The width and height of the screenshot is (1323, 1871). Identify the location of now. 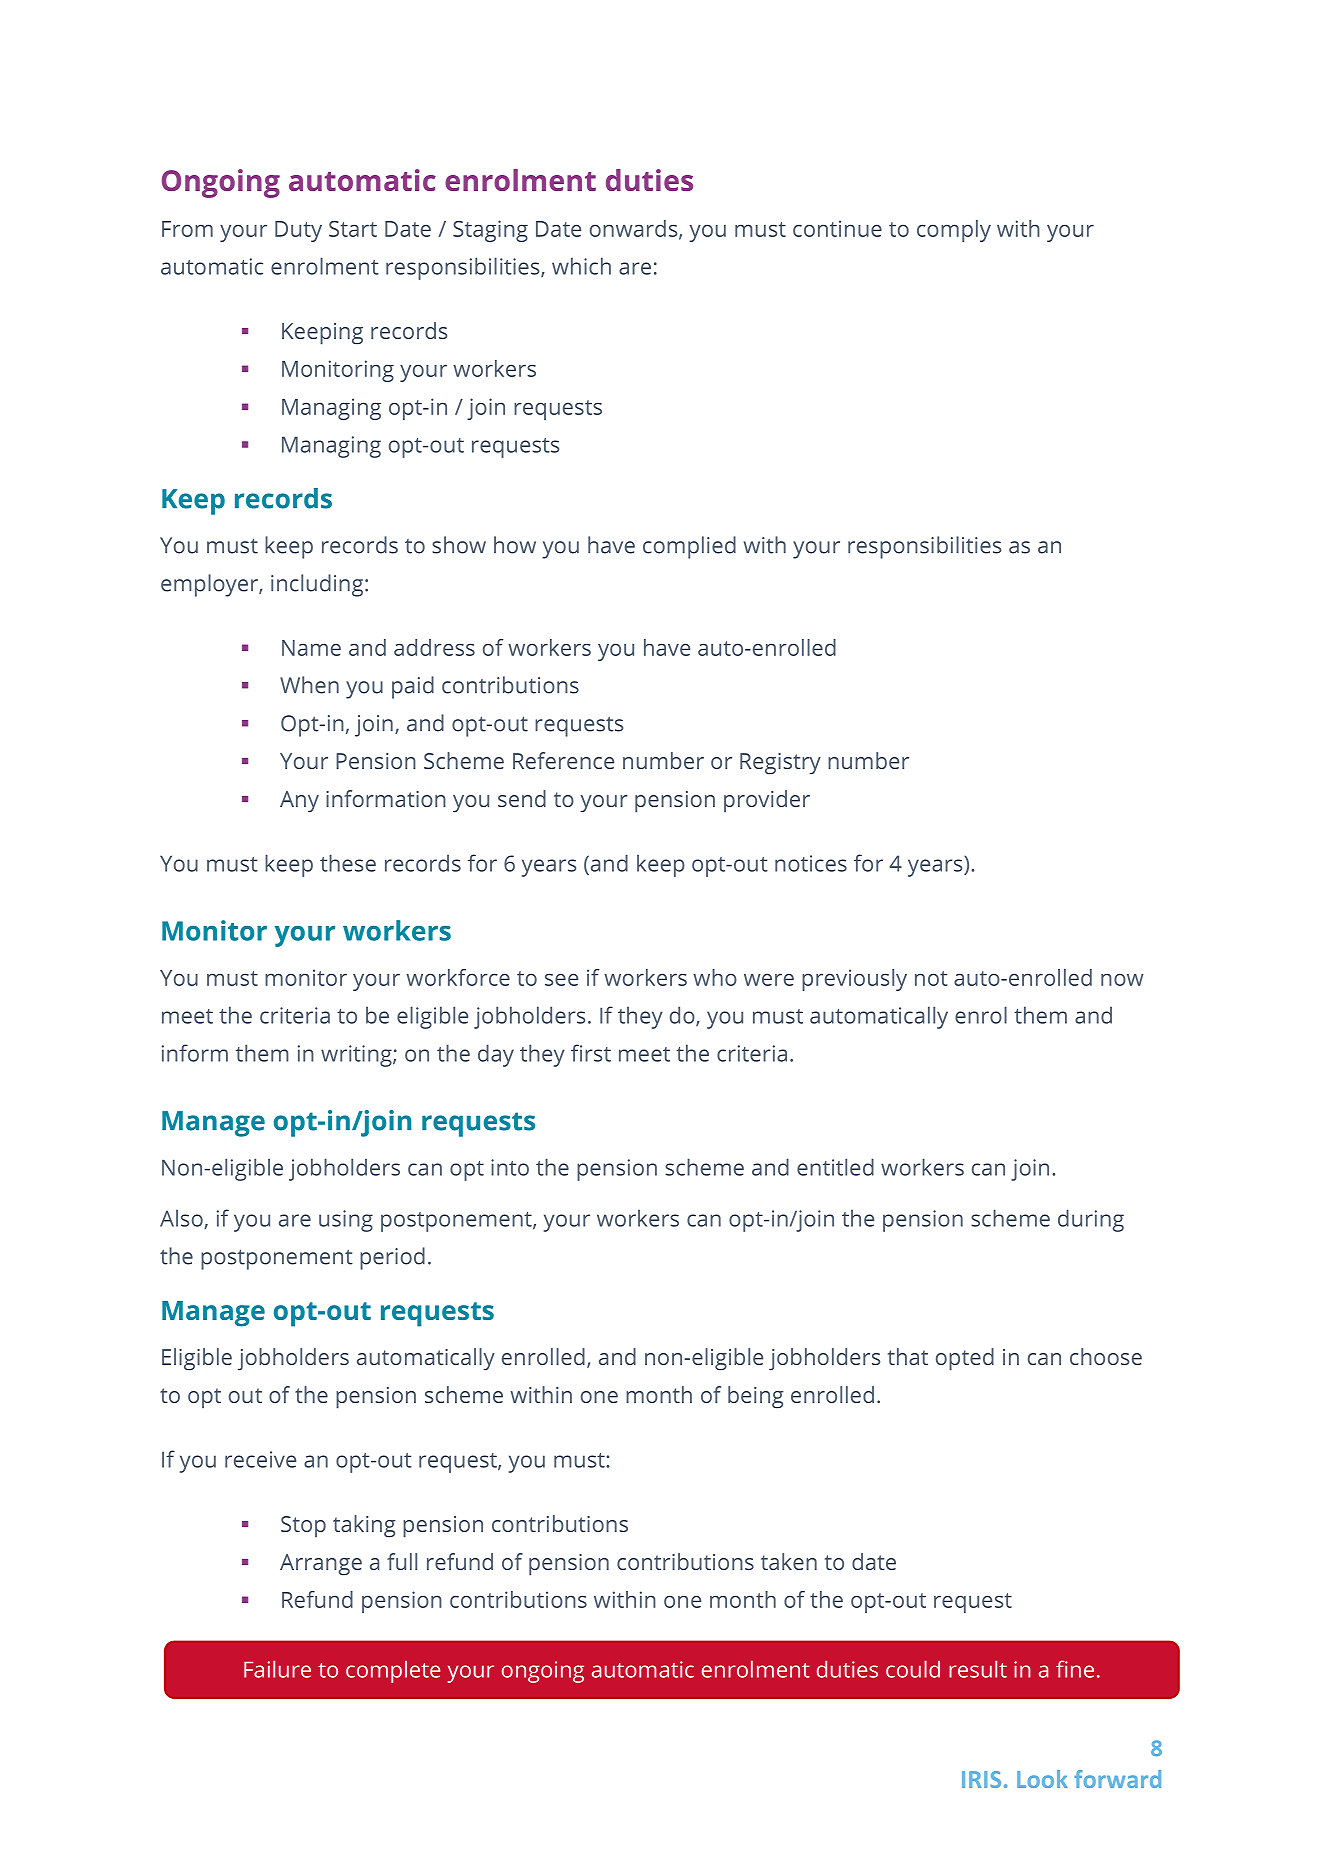
(1122, 980).
